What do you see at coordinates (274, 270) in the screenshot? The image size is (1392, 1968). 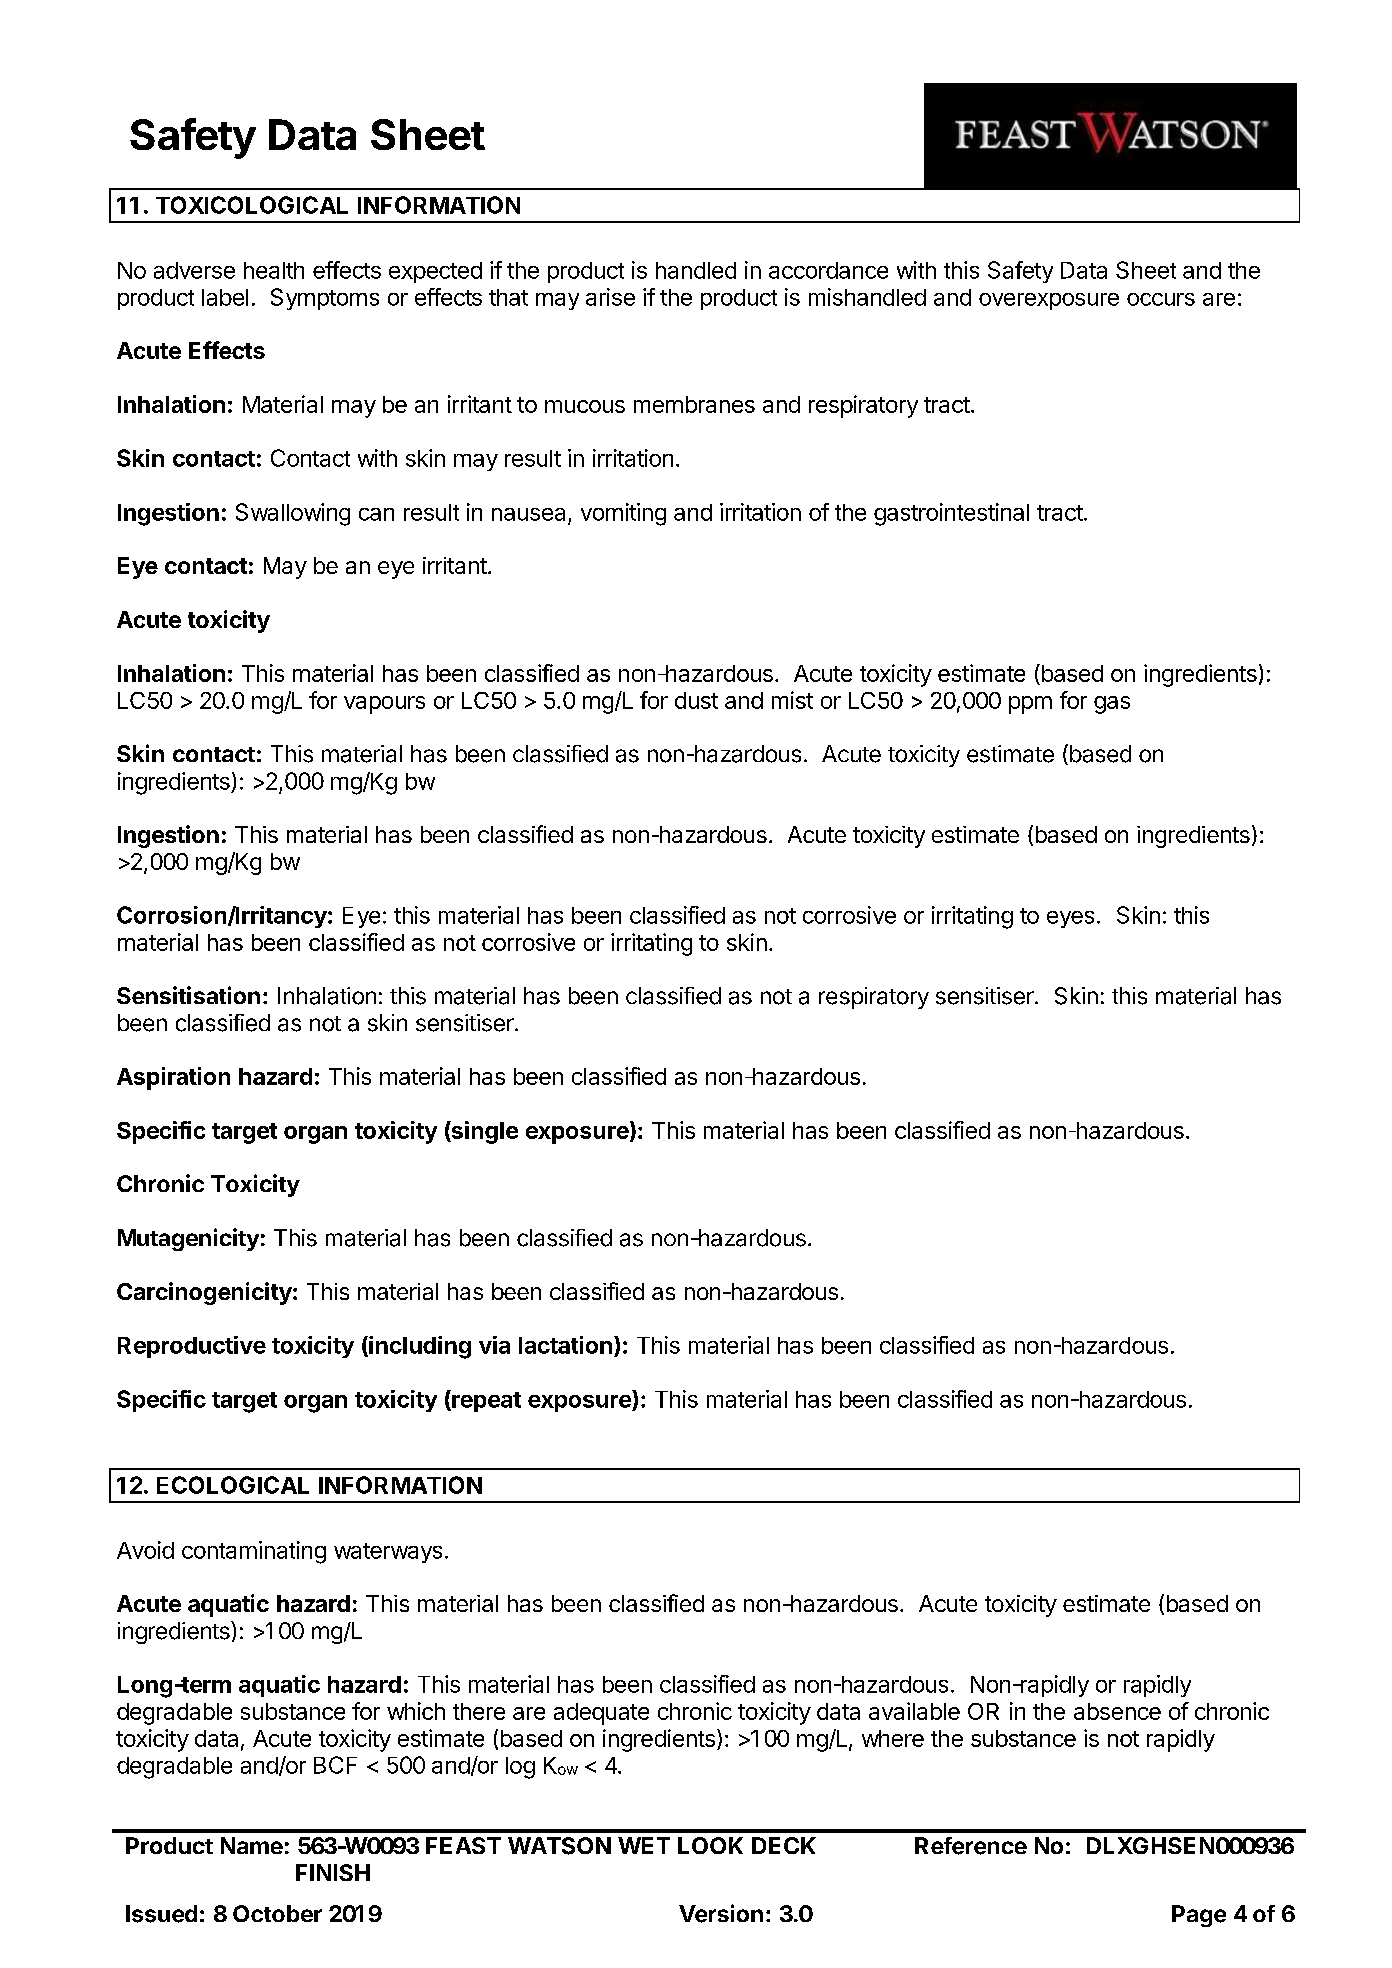 I see `health` at bounding box center [274, 270].
